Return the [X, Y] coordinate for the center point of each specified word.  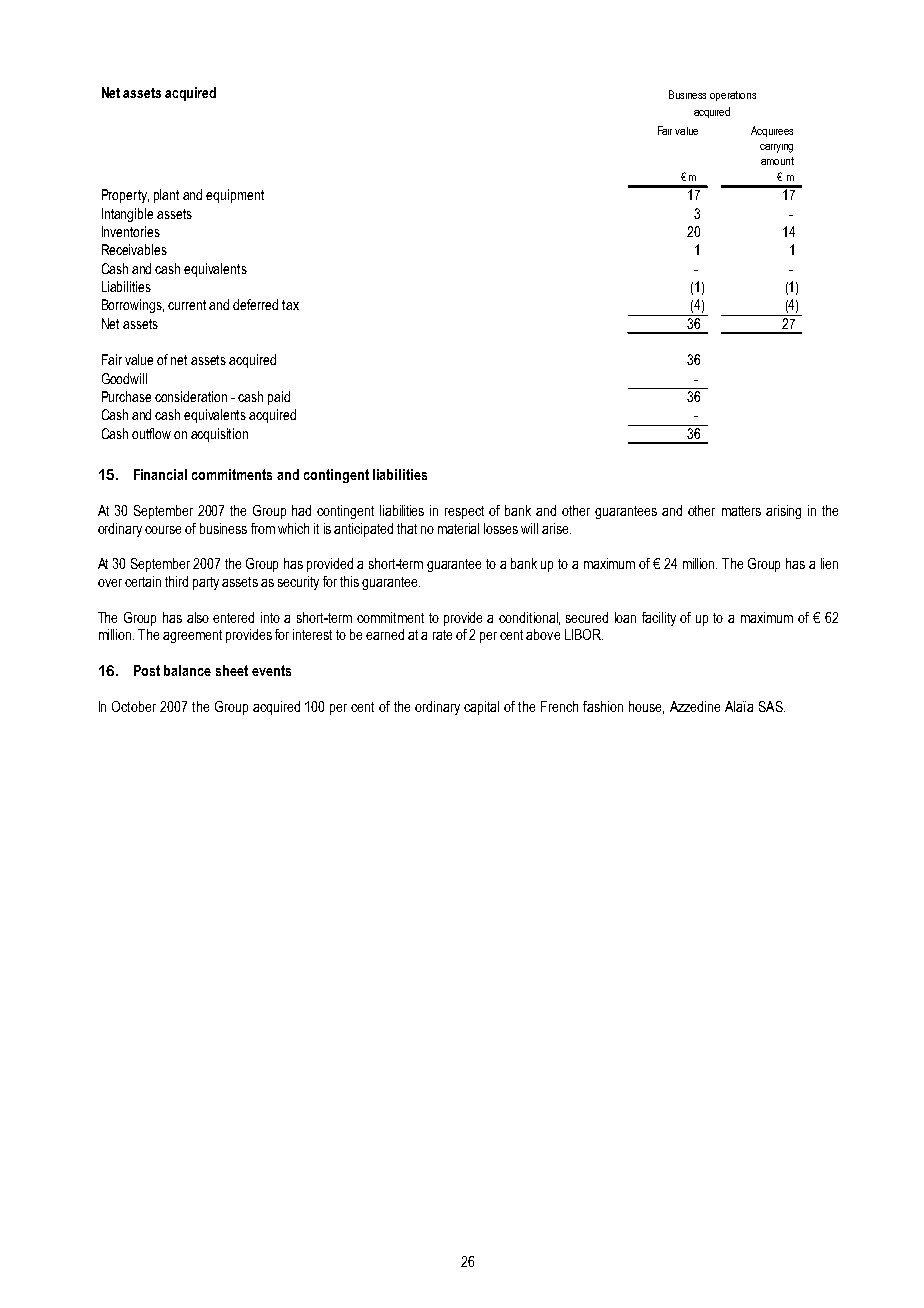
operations [733, 96]
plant [166, 196]
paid [279, 398]
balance [187, 670]
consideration [191, 396]
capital [481, 708]
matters [741, 511]
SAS [772, 706]
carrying [776, 148]
